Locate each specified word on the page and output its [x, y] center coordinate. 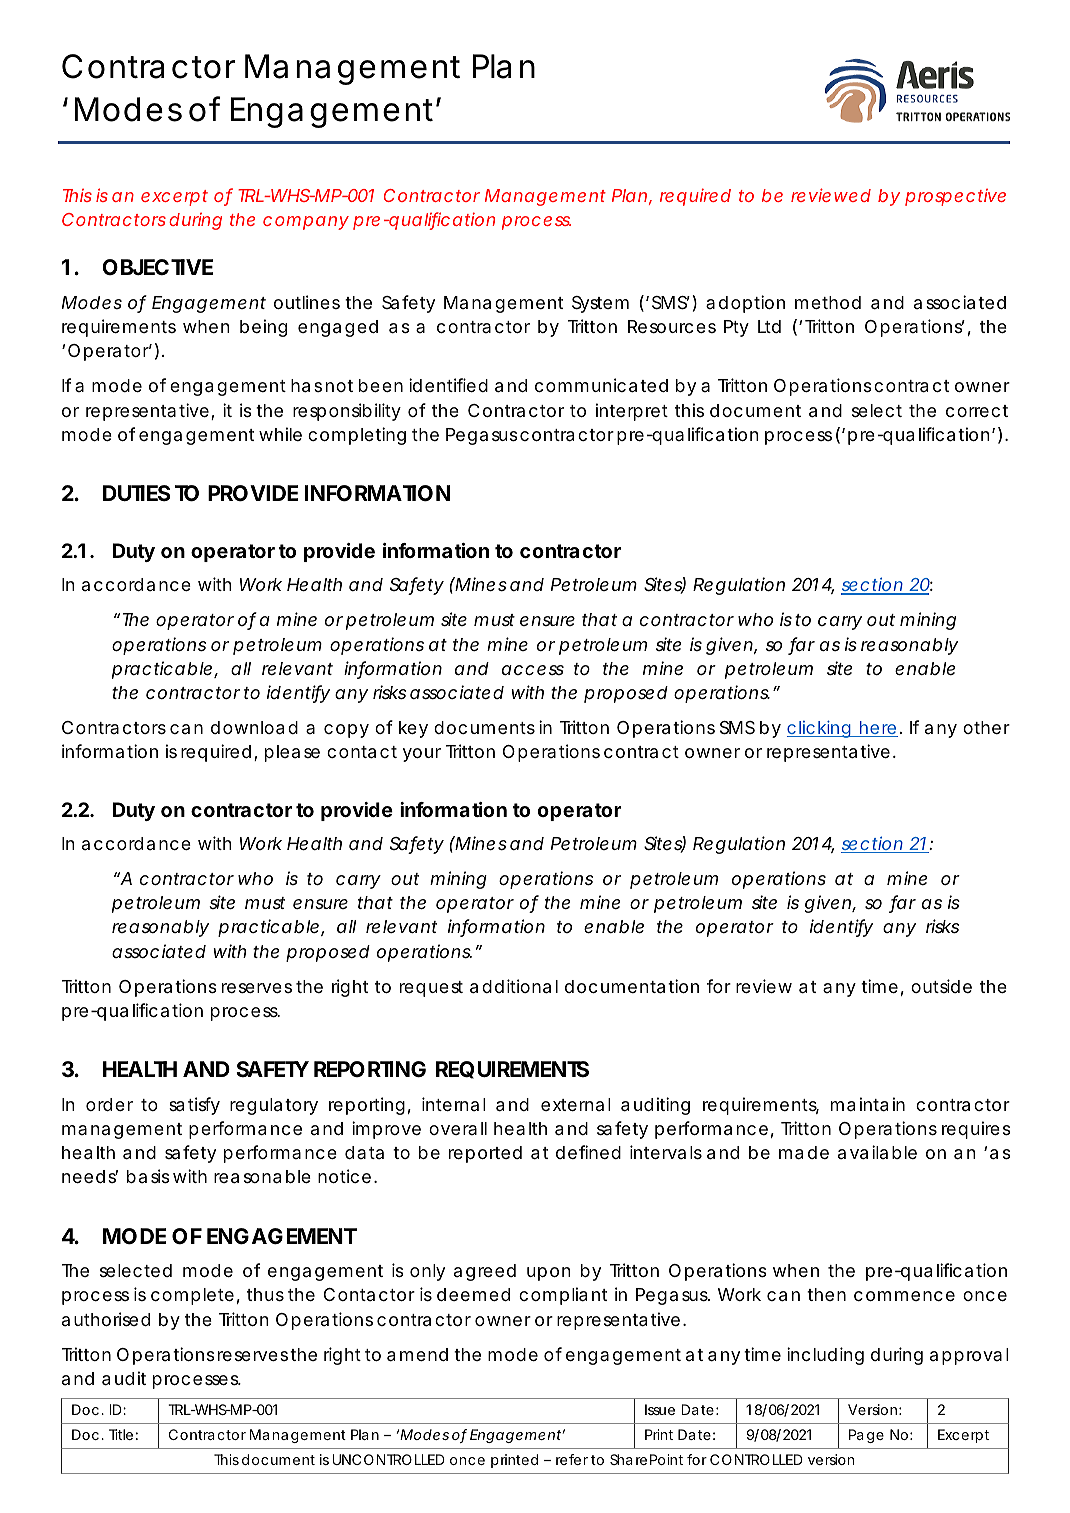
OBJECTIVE [157, 267]
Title [121, 1434]
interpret [632, 412]
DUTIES [136, 493]
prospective [955, 197]
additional [514, 986]
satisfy [194, 1106]
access [533, 670]
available [877, 1152]
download [254, 728]
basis [148, 1176]
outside [941, 986]
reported [485, 1154]
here [878, 729]
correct [977, 411]
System [600, 304]
